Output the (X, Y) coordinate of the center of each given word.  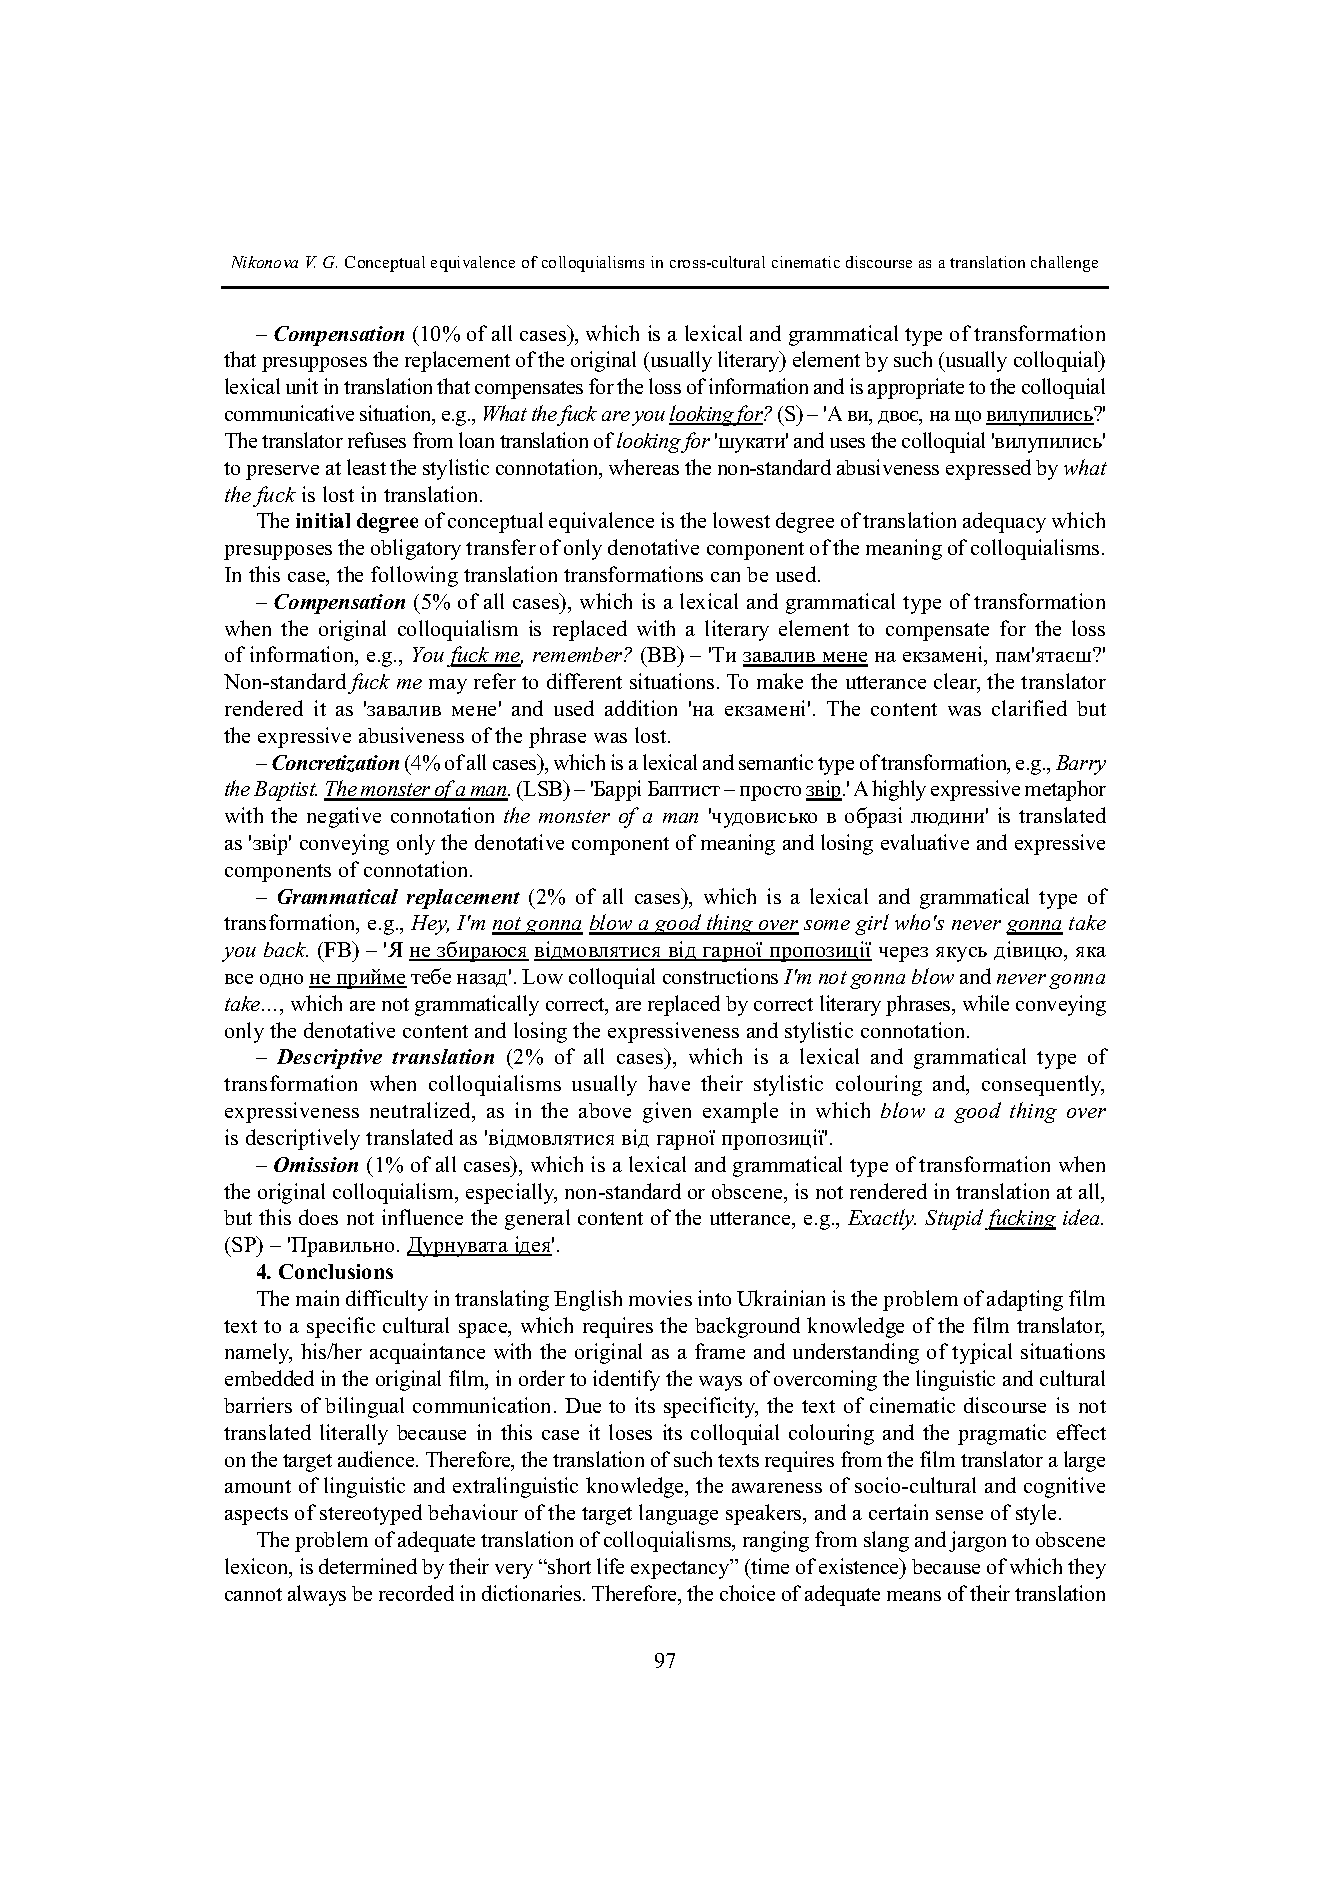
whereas (644, 467)
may (448, 686)
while (986, 1003)
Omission (316, 1164)
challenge (1064, 264)
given (667, 1112)
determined (368, 1566)
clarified (1029, 708)
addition (641, 708)
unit (302, 386)
